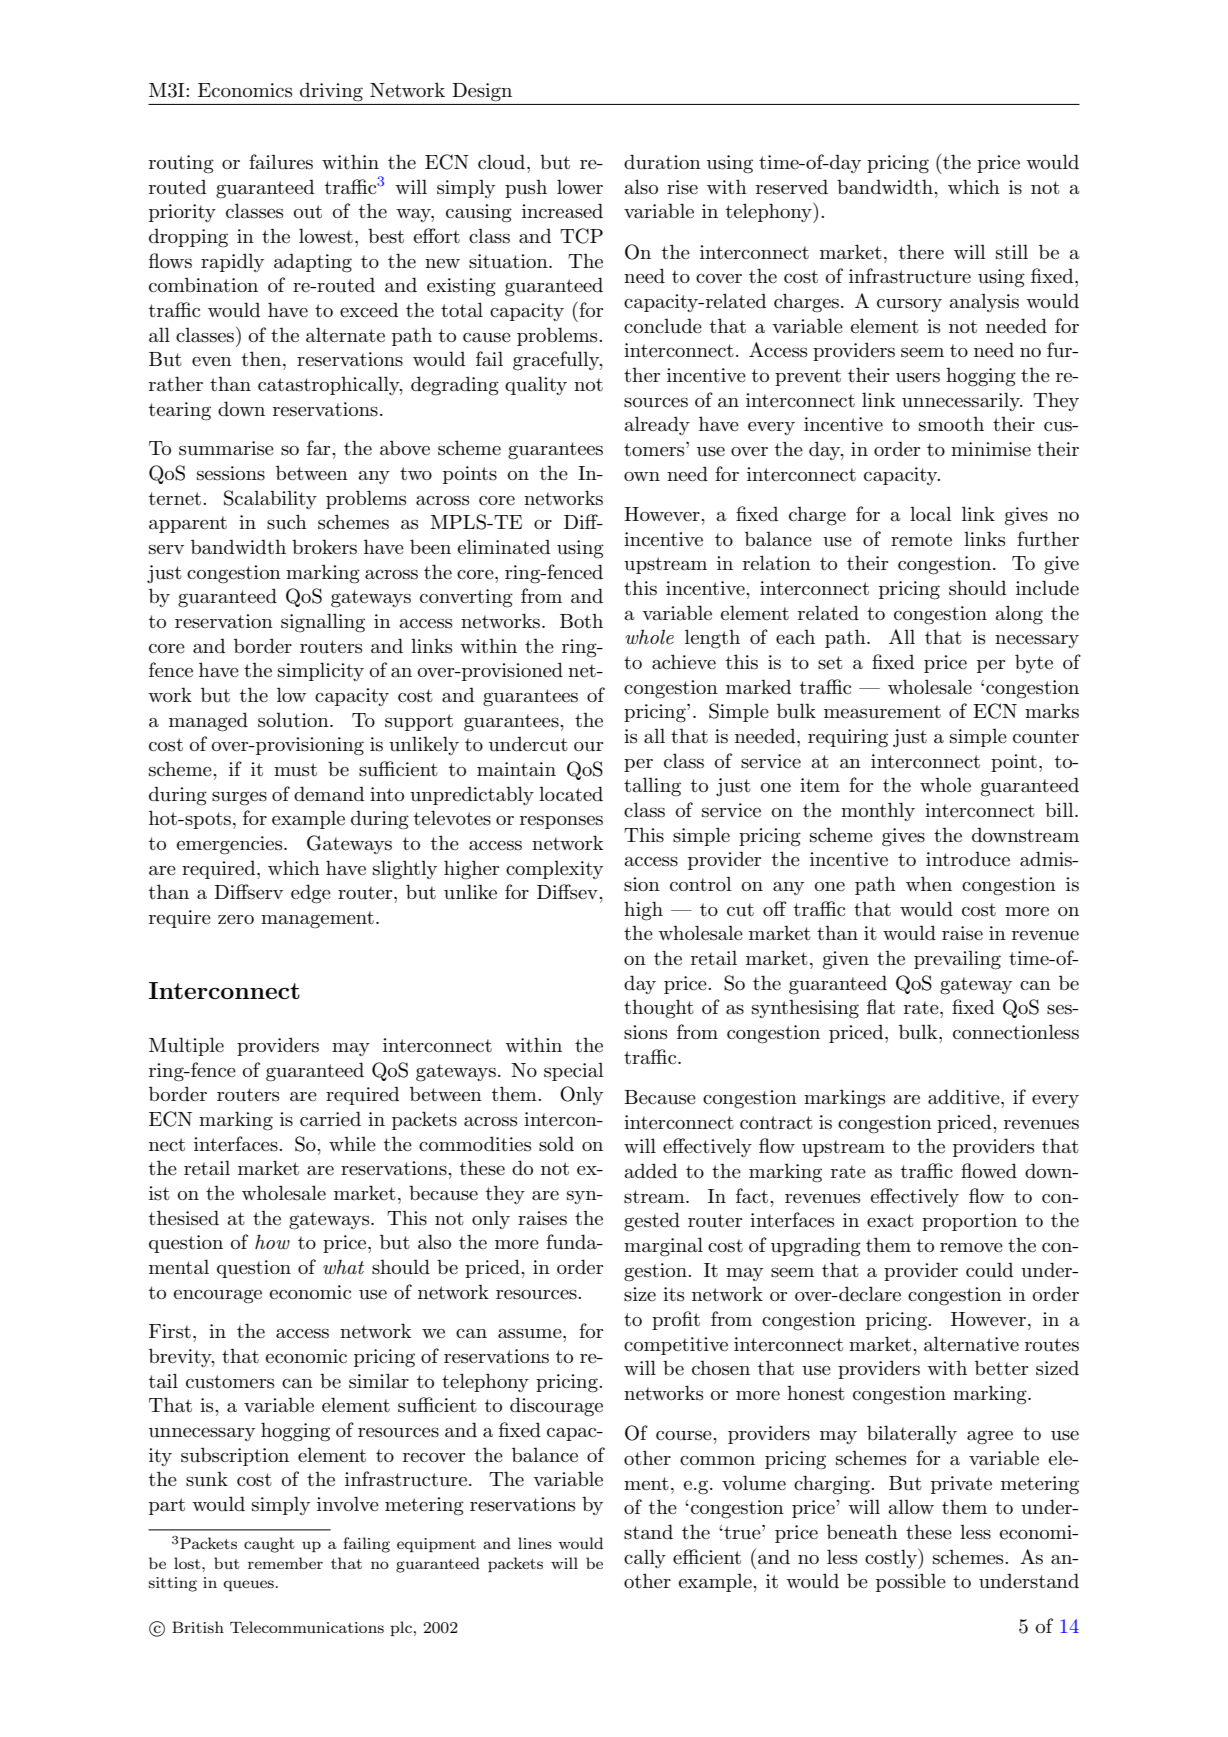 The width and height of the image is (1228, 1737). Describe the element at coordinates (285, 1563) in the image. I see `remember` at that location.
